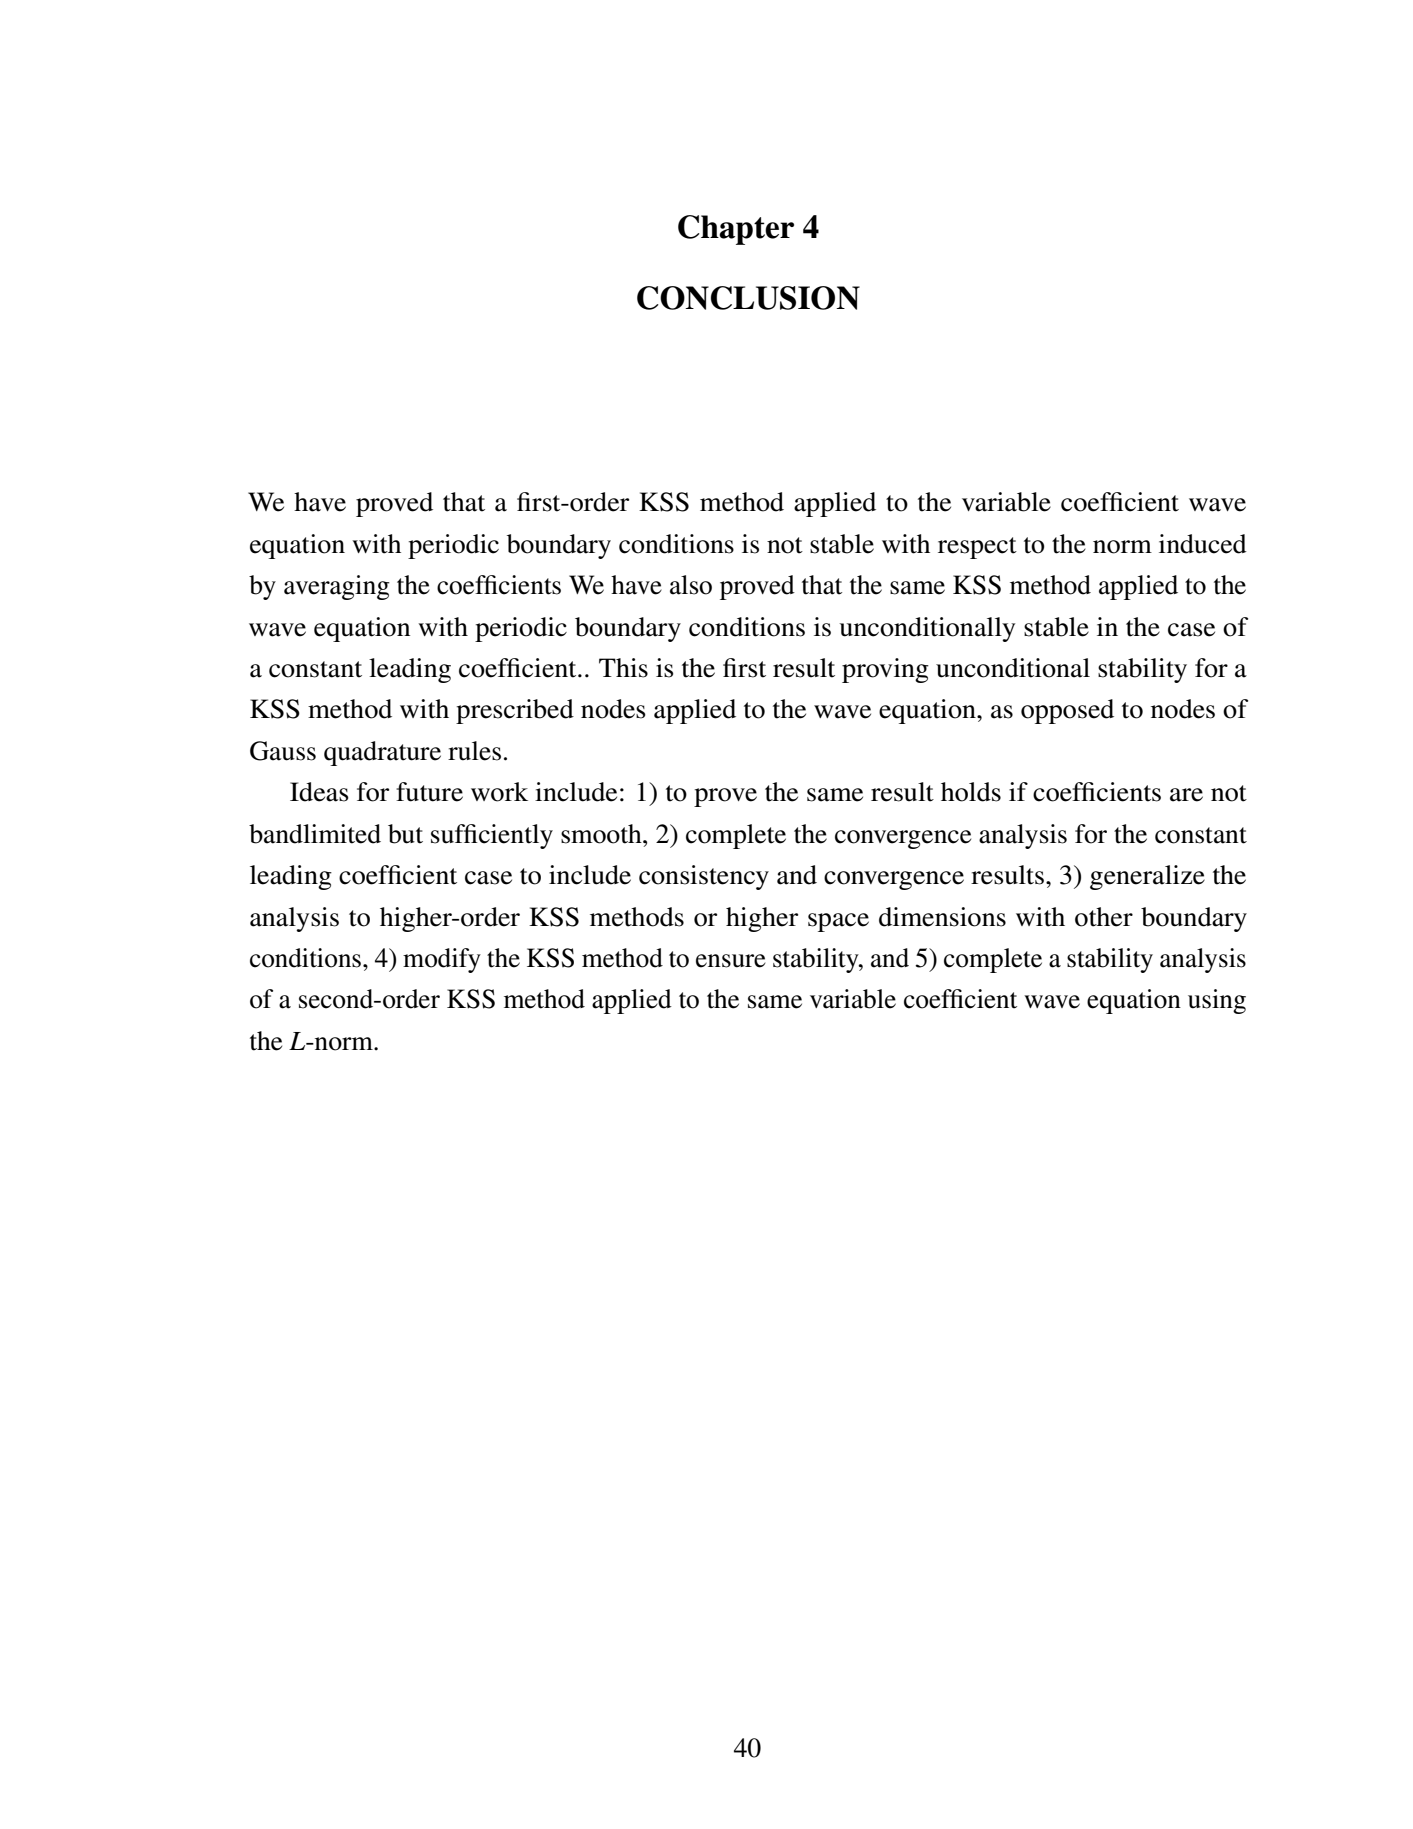  Describe the element at coordinates (442, 960) in the screenshot. I see `modify` at that location.
